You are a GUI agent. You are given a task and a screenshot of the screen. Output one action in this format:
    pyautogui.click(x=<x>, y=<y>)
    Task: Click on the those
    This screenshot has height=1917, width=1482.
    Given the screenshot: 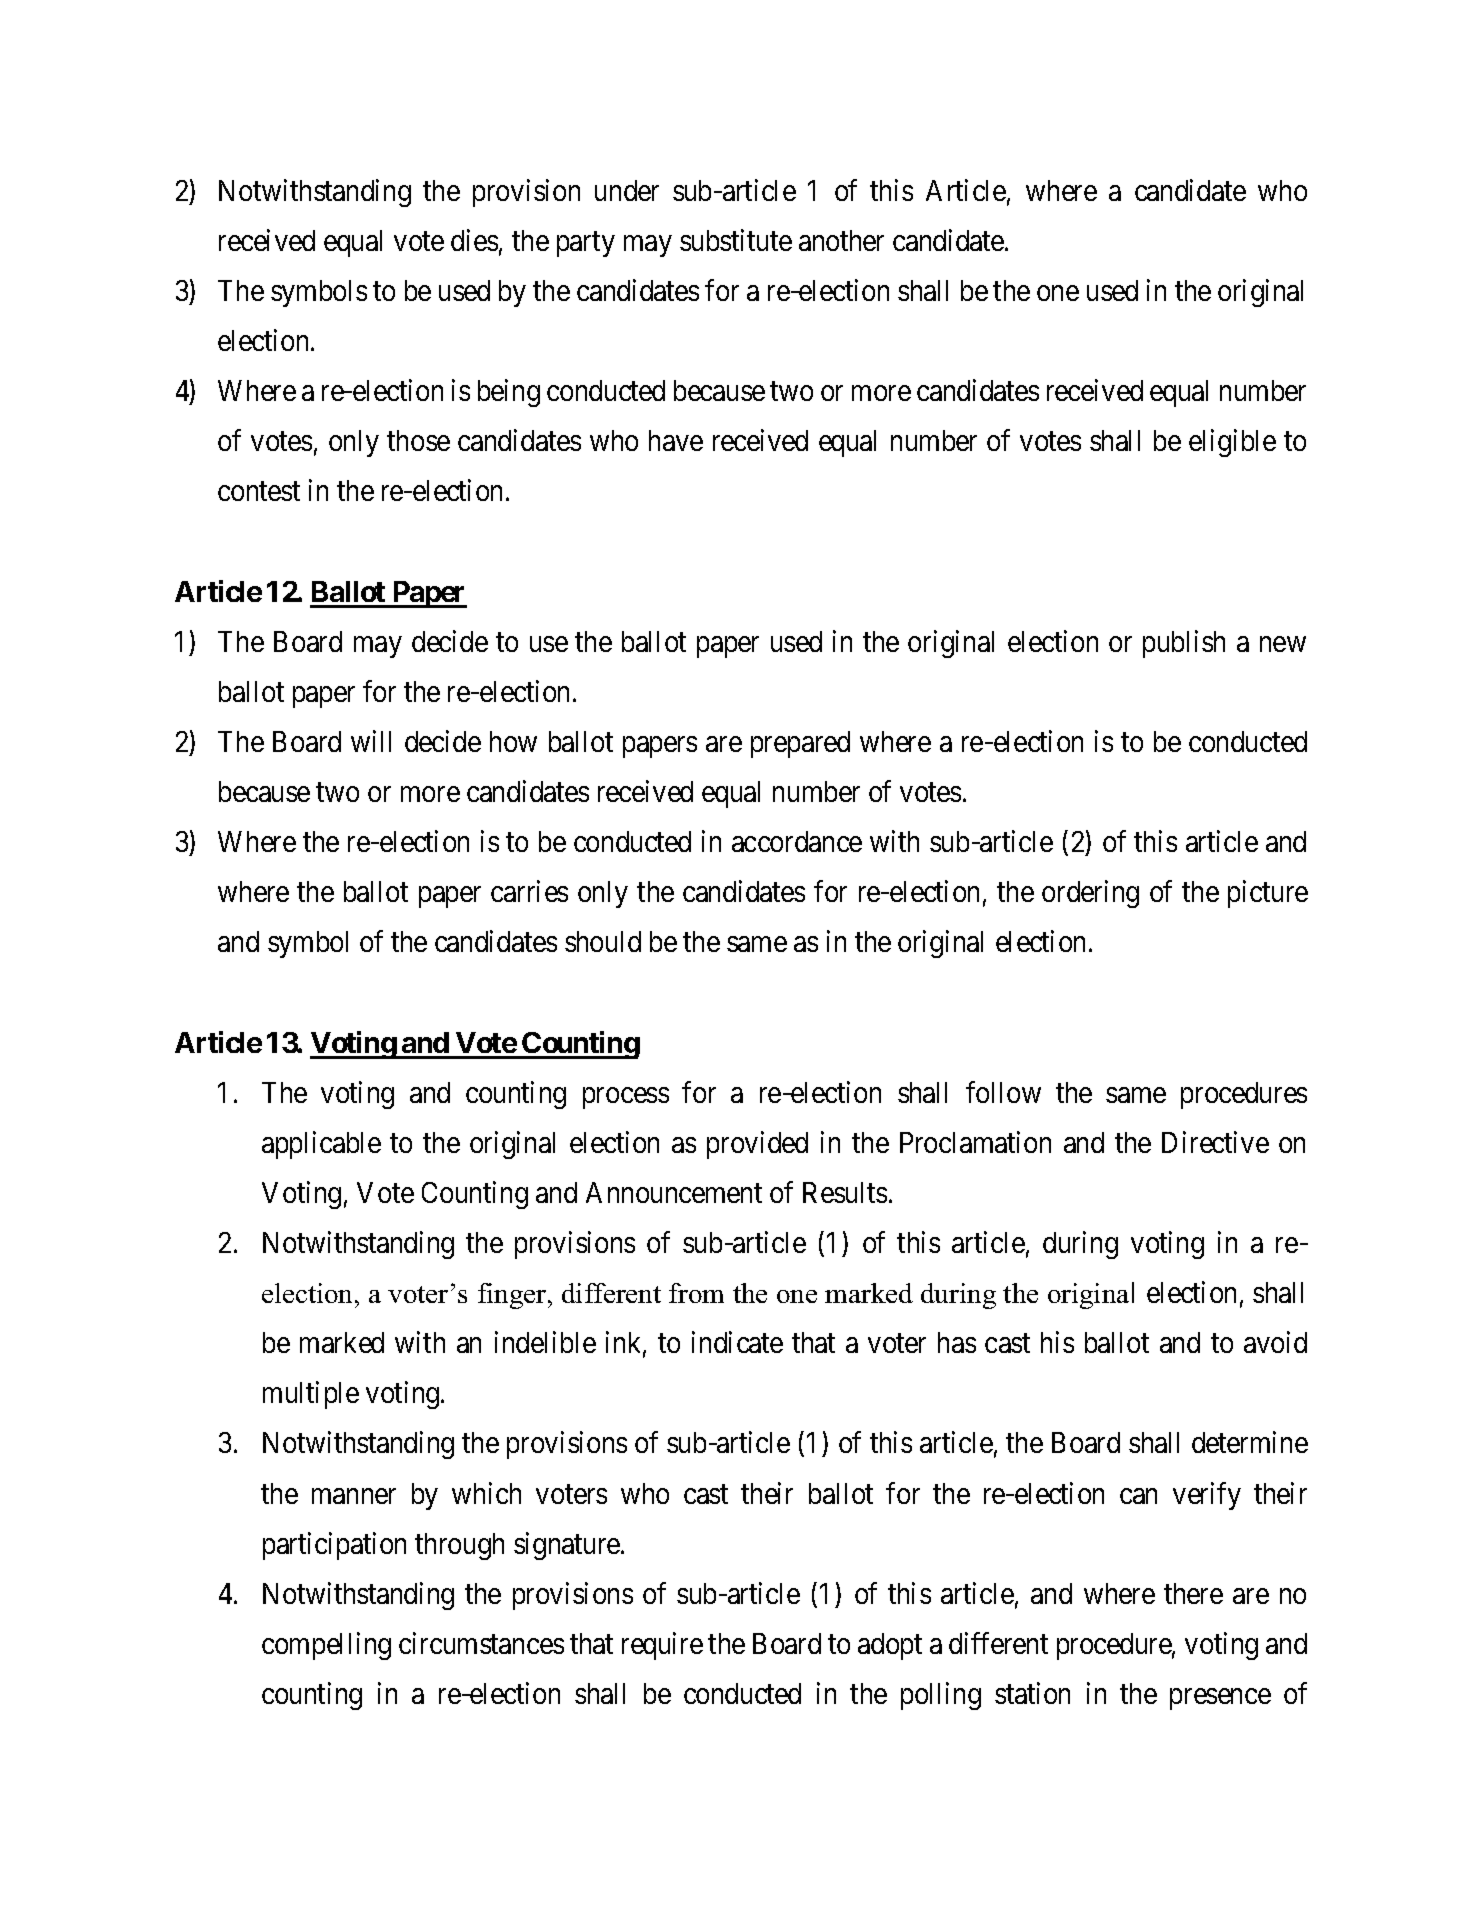 What is the action you would take?
    pyautogui.click(x=418, y=440)
